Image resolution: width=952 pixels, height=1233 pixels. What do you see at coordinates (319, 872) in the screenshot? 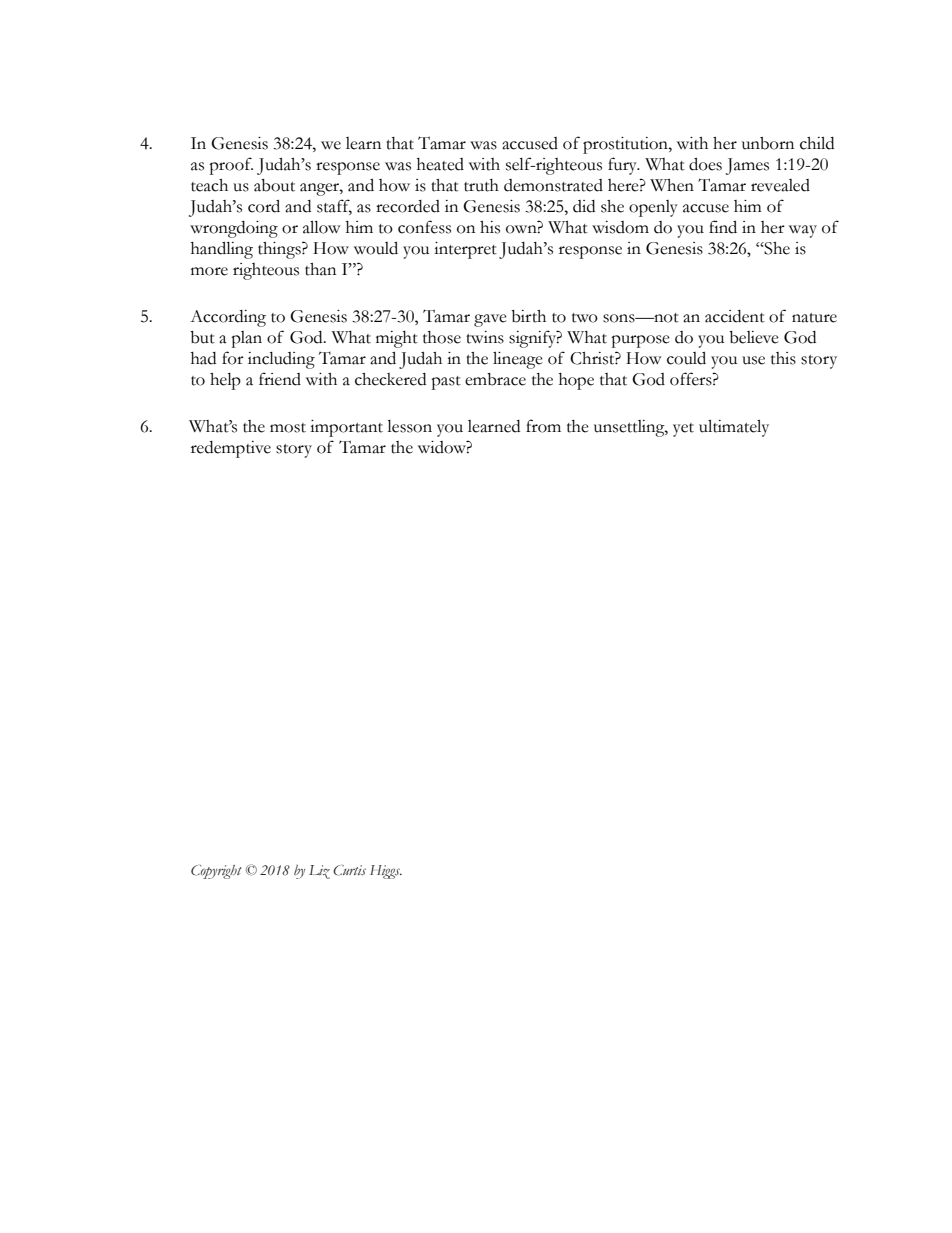
I see `Liz` at bounding box center [319, 872].
